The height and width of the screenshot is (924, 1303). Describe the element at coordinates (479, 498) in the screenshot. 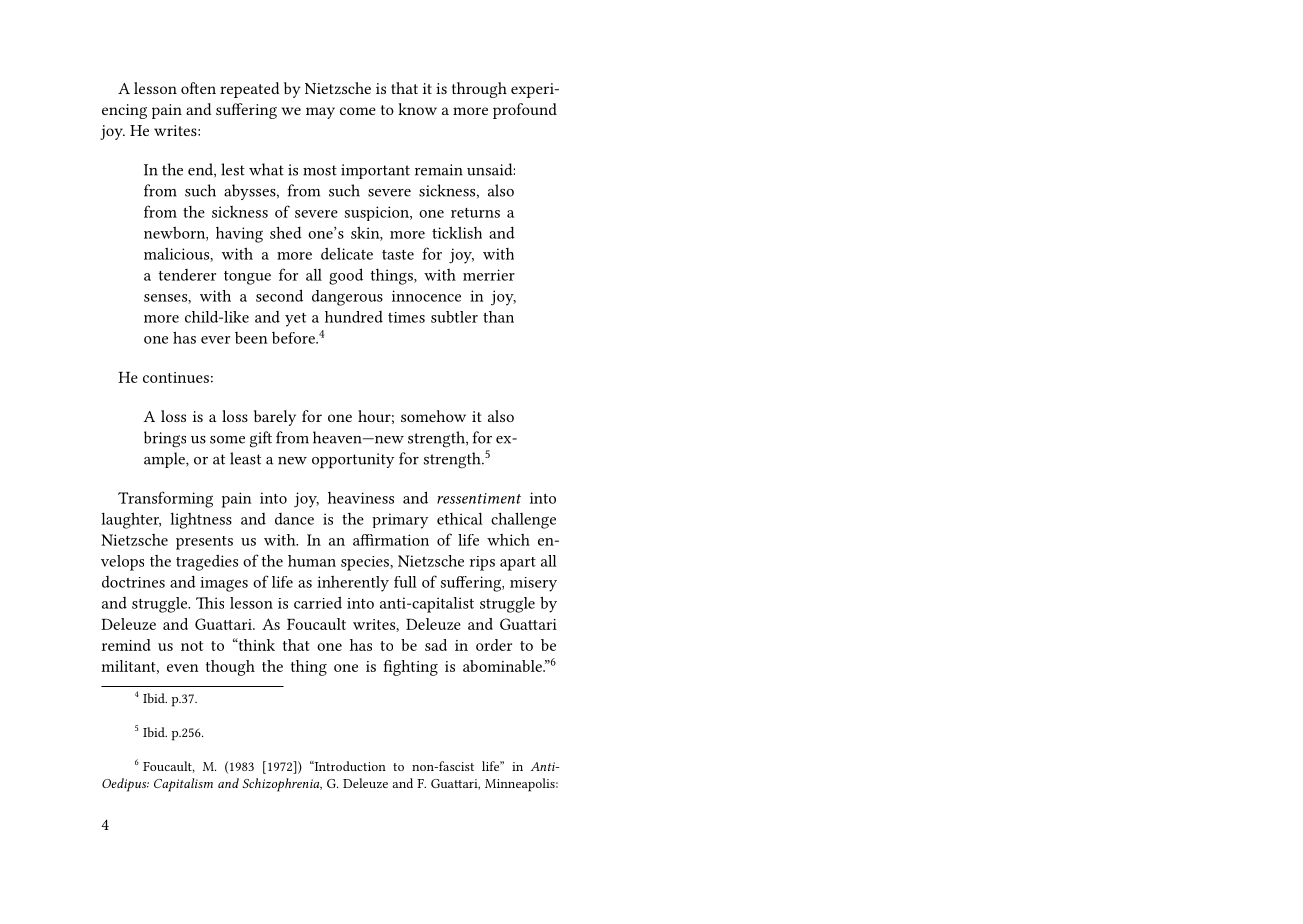

I see `ressentiment` at that location.
